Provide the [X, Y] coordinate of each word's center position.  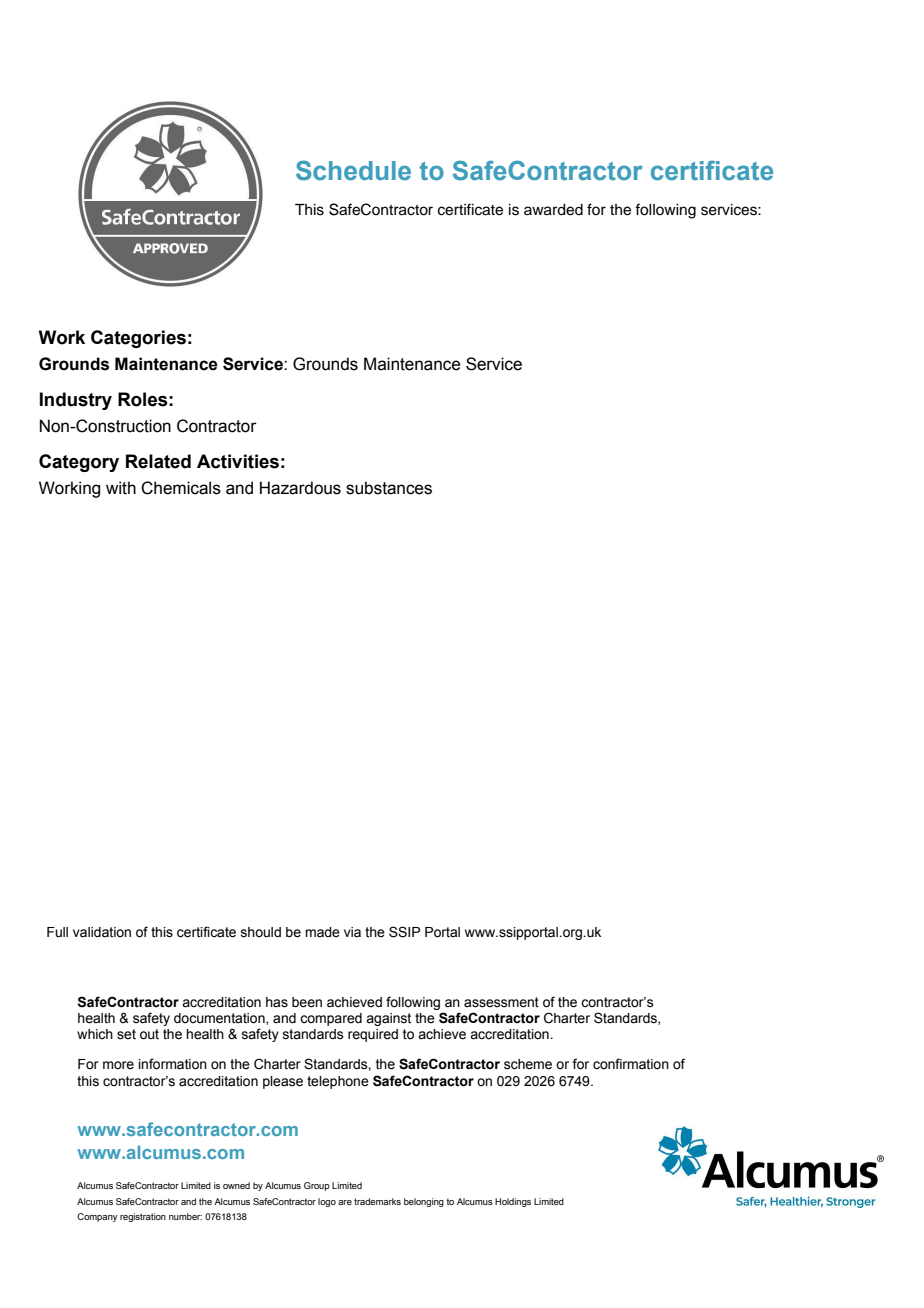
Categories [138, 339]
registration [143, 1217]
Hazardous [300, 488]
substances [389, 488]
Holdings [513, 1202]
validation [102, 932]
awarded [553, 210]
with [121, 488]
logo [327, 1202]
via [352, 932]
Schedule [353, 170]
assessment [501, 1002]
